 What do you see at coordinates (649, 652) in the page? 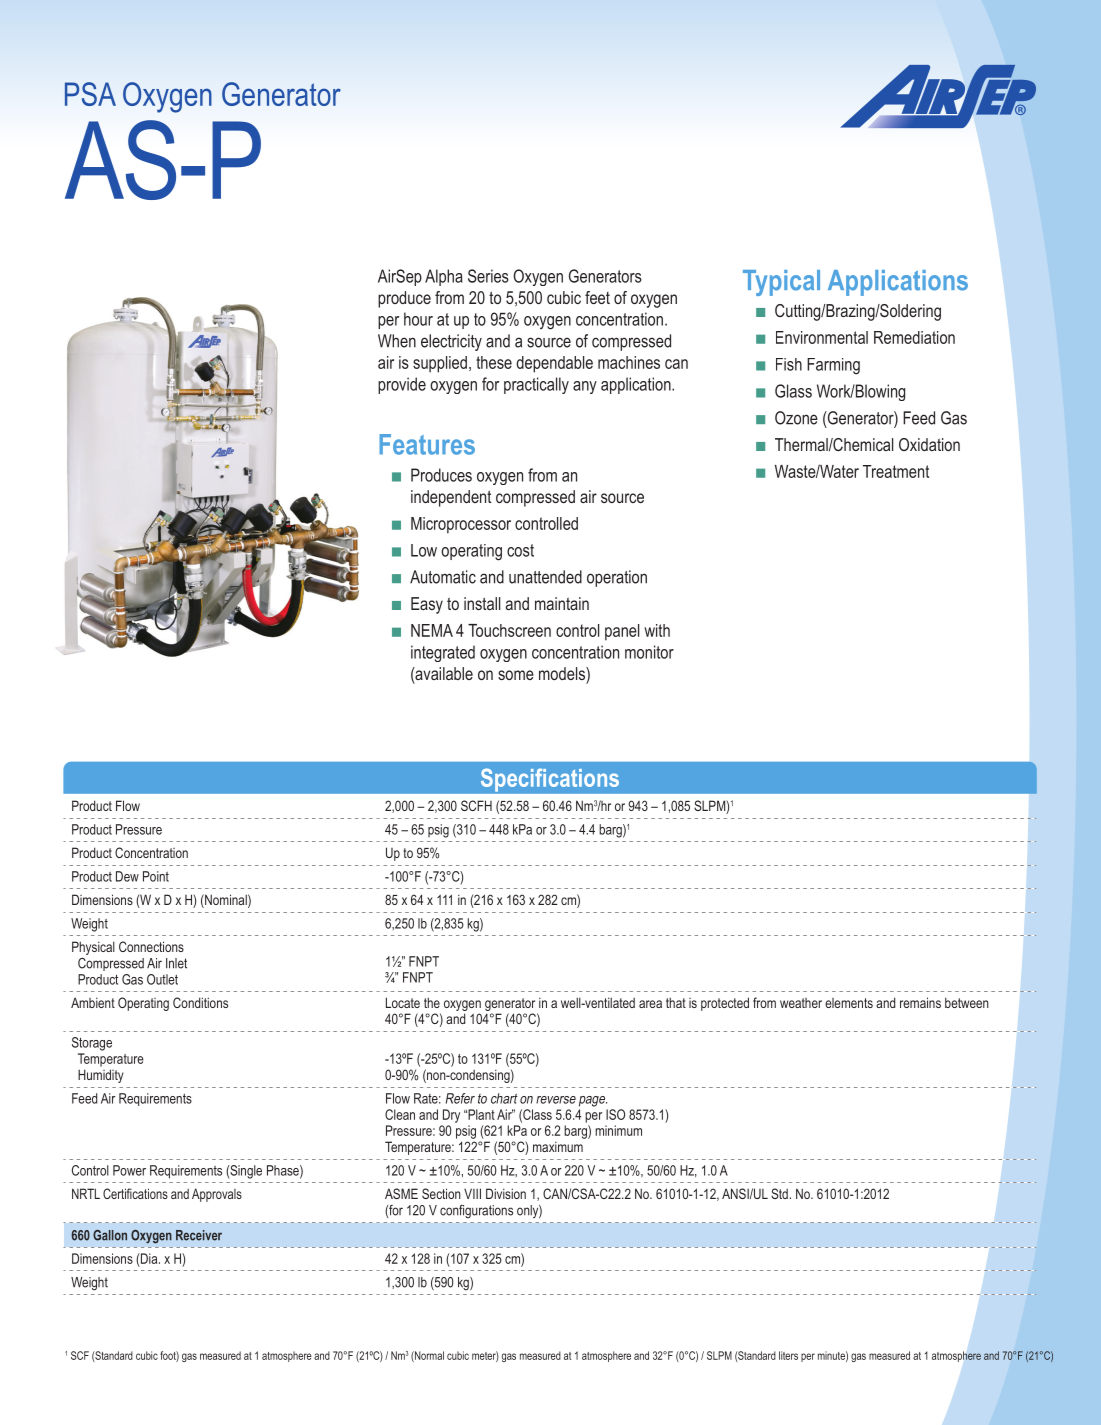
I see `monitor` at bounding box center [649, 652].
